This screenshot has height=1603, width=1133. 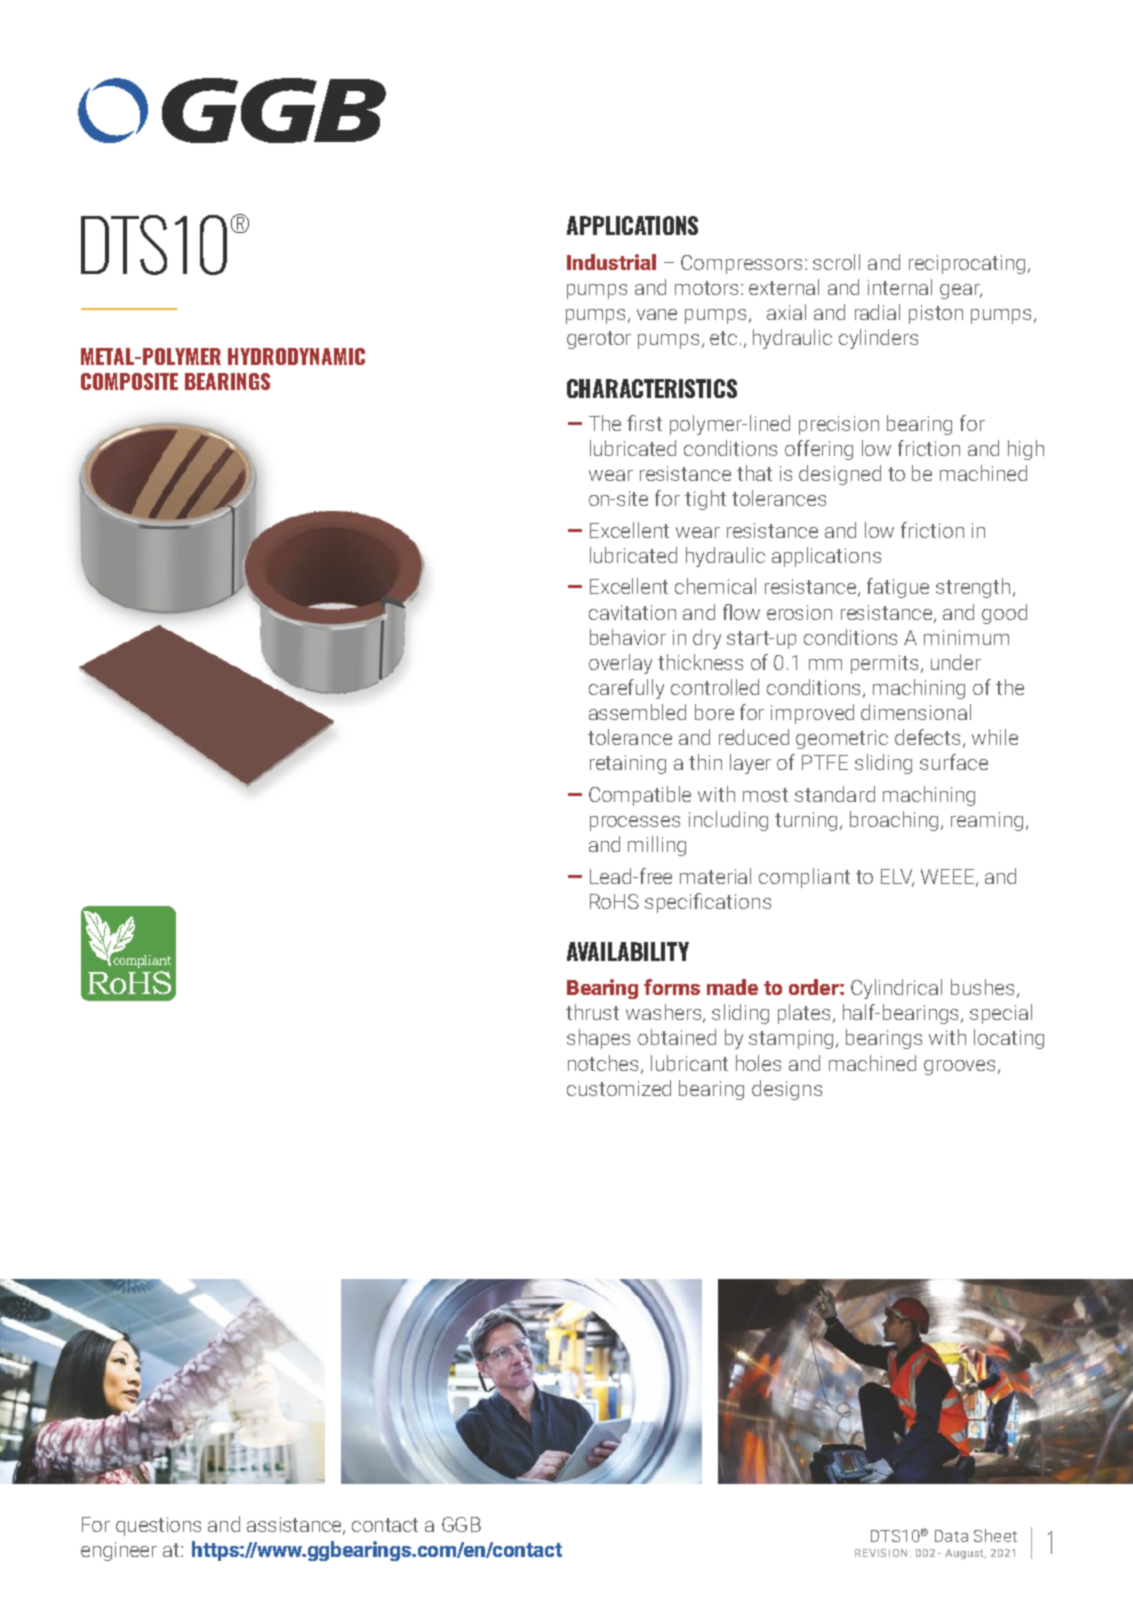 I want to click on carefully, so click(x=626, y=689).
